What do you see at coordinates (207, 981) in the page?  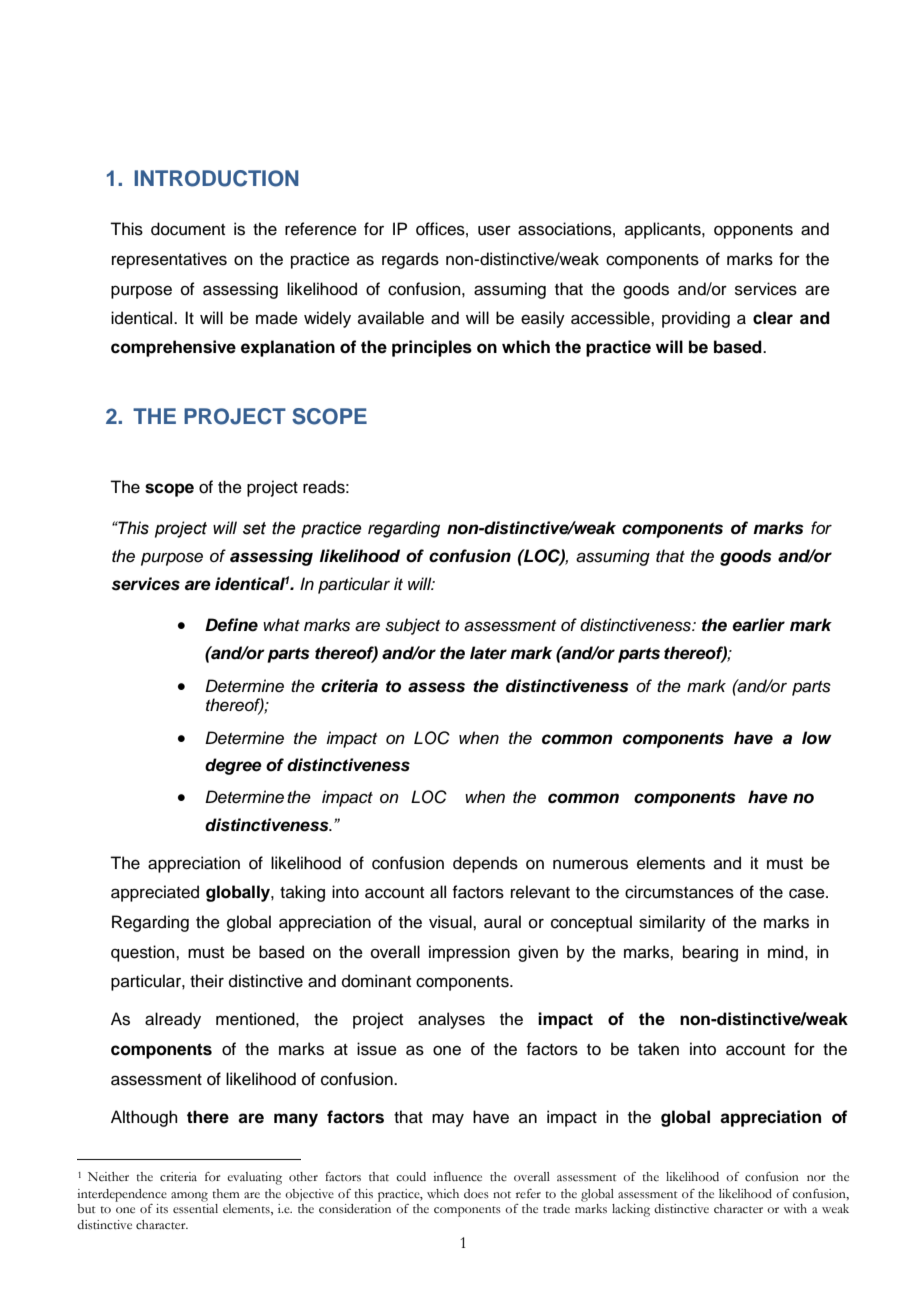 I see `their` at bounding box center [207, 981].
